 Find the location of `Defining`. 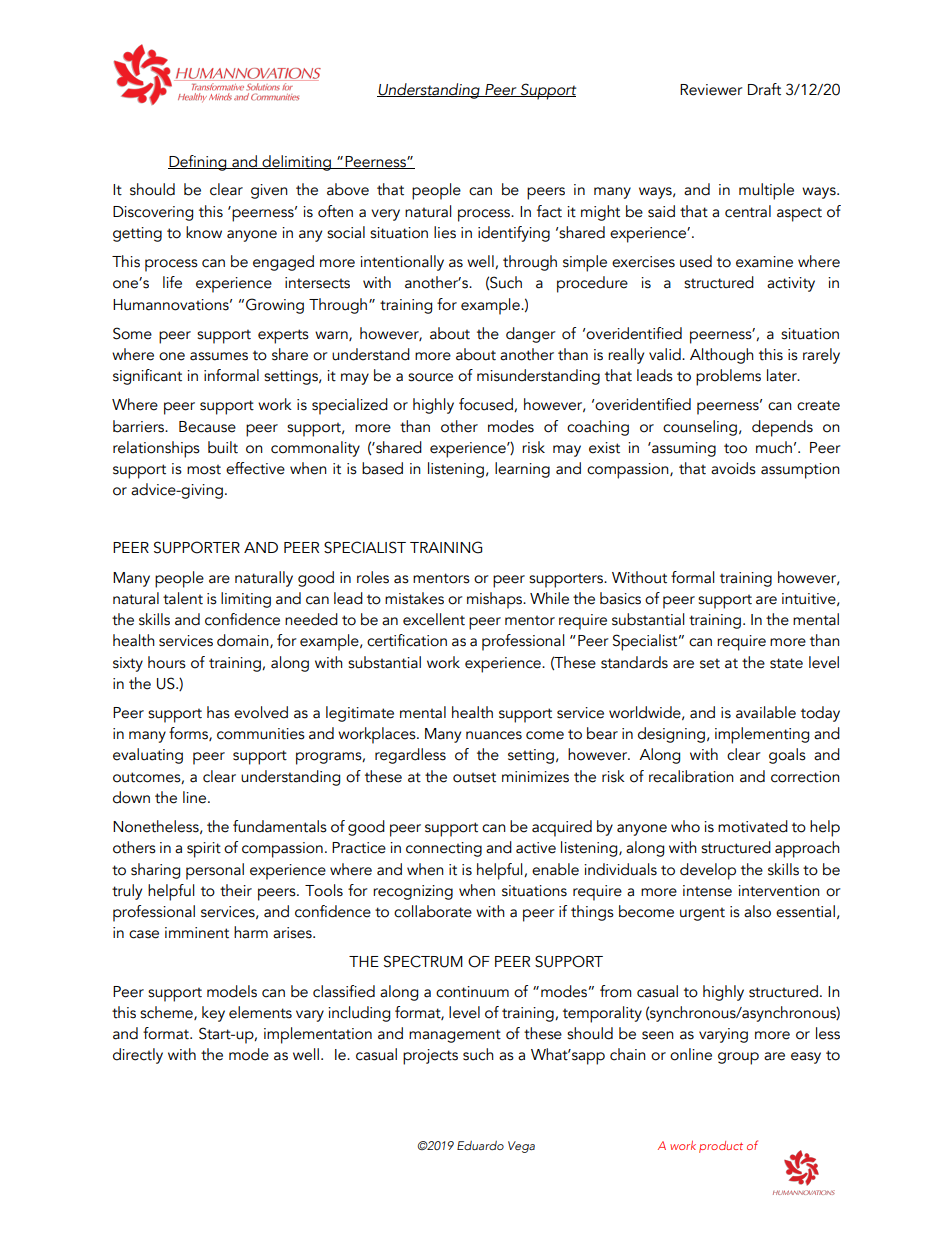

Defining is located at coordinates (198, 163).
